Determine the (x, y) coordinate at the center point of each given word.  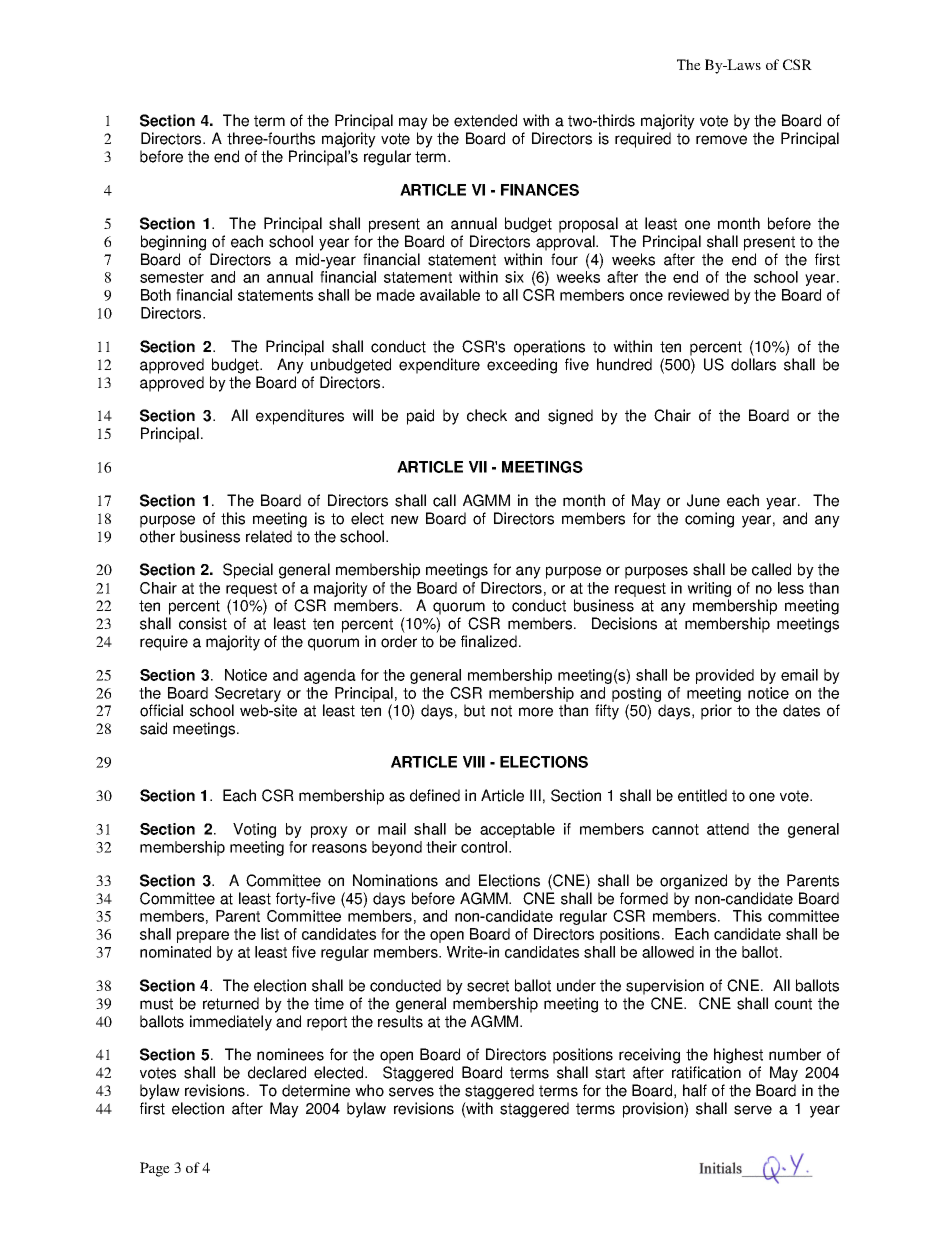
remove (721, 140)
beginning (173, 243)
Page (155, 1169)
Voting (254, 830)
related (269, 536)
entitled (702, 795)
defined (435, 795)
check (487, 415)
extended (485, 120)
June (703, 500)
